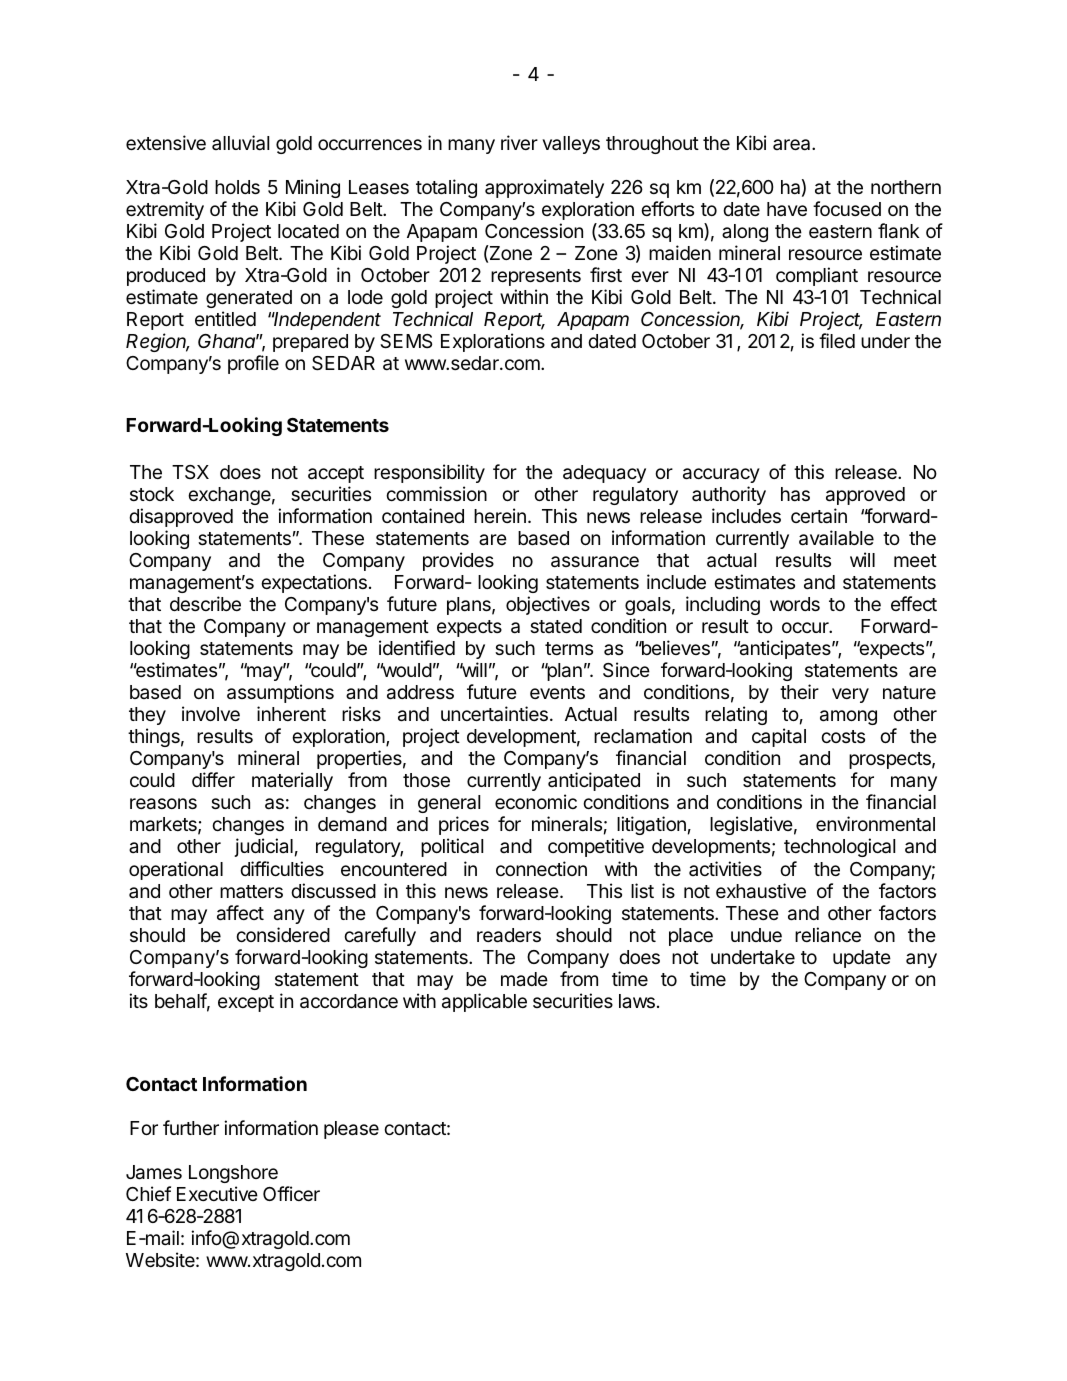 Image resolution: width=1067 pixels, height=1381 pixels. What do you see at coordinates (237, 187) in the page?
I see `holds` at bounding box center [237, 187].
